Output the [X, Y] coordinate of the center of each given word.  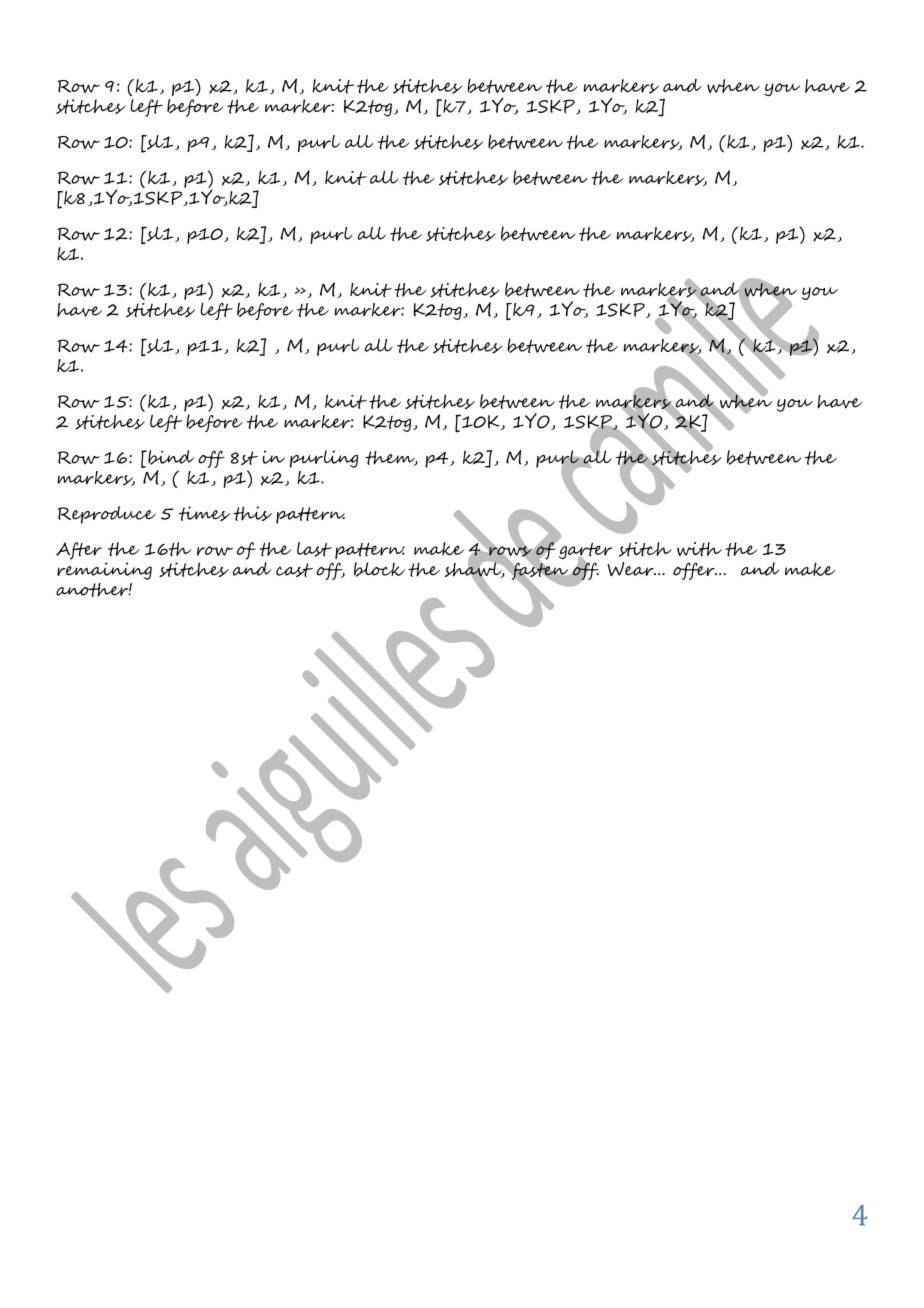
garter [584, 551]
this [252, 513]
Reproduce [107, 515]
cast [294, 570]
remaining [104, 571]
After [79, 551]
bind [170, 457]
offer [695, 571]
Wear [631, 569]
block [379, 569]
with [699, 549]
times [204, 513]
